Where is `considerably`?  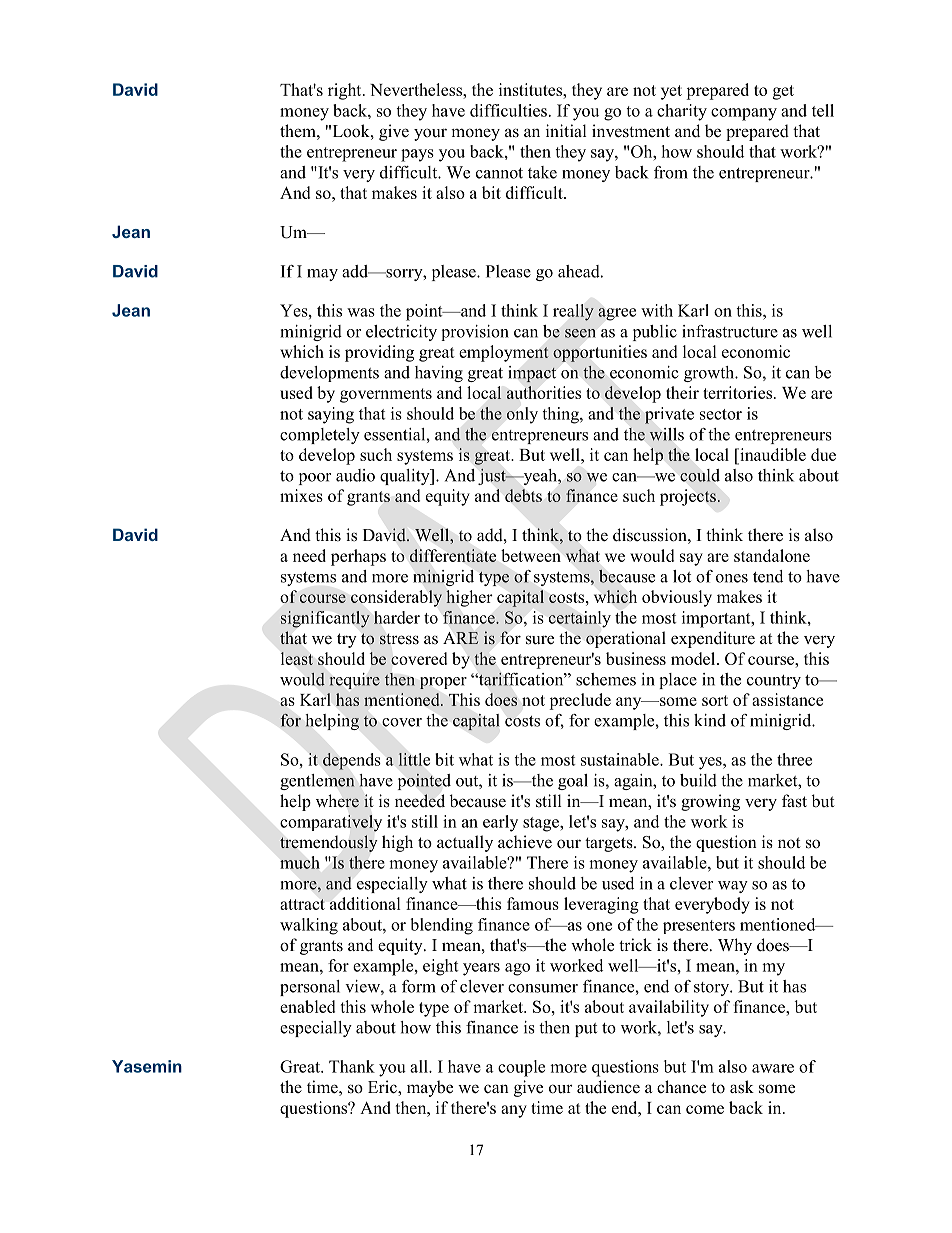 considerably is located at coordinates (396, 598).
